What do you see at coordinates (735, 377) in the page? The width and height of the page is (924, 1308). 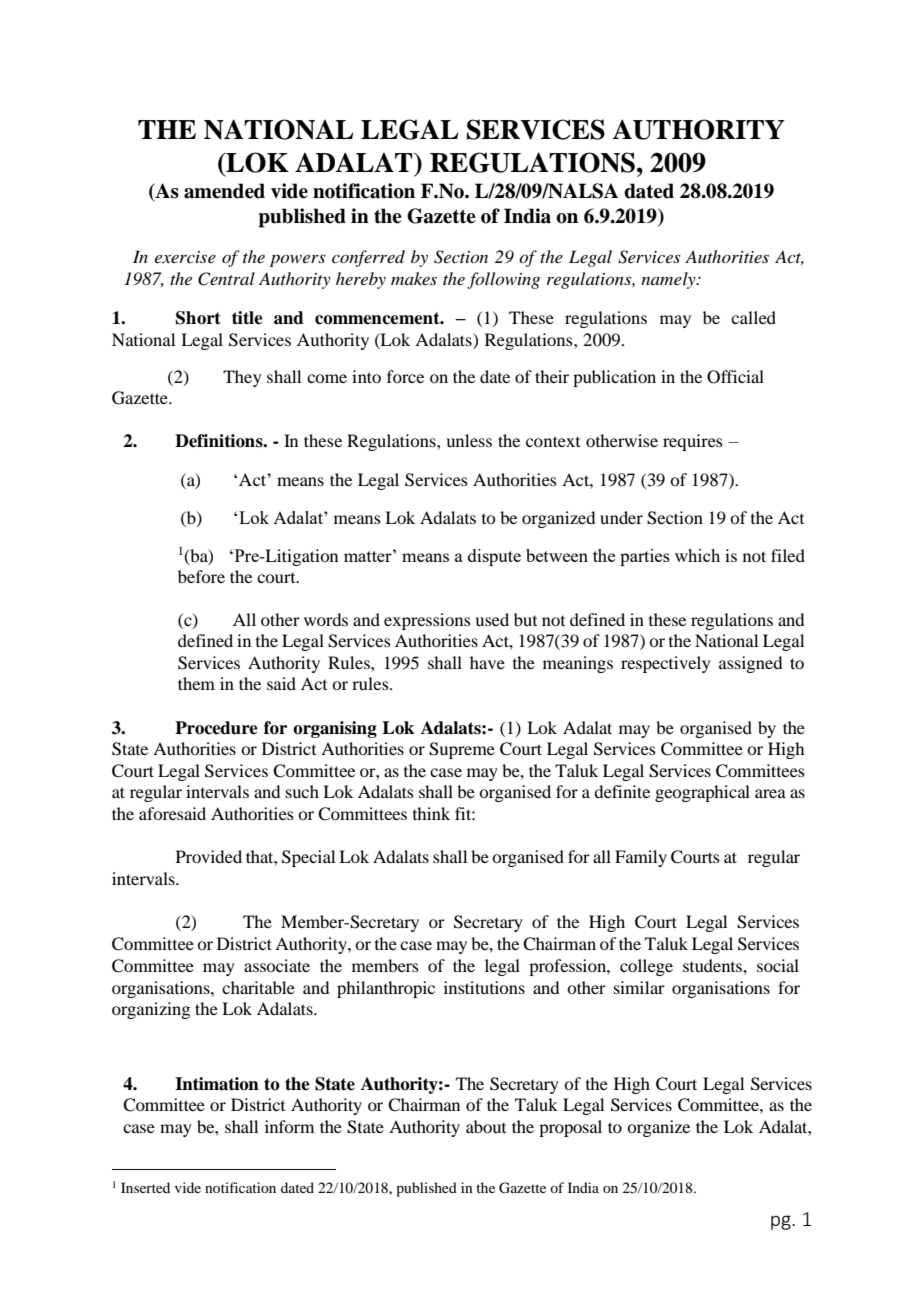 I see `Official` at bounding box center [735, 377].
